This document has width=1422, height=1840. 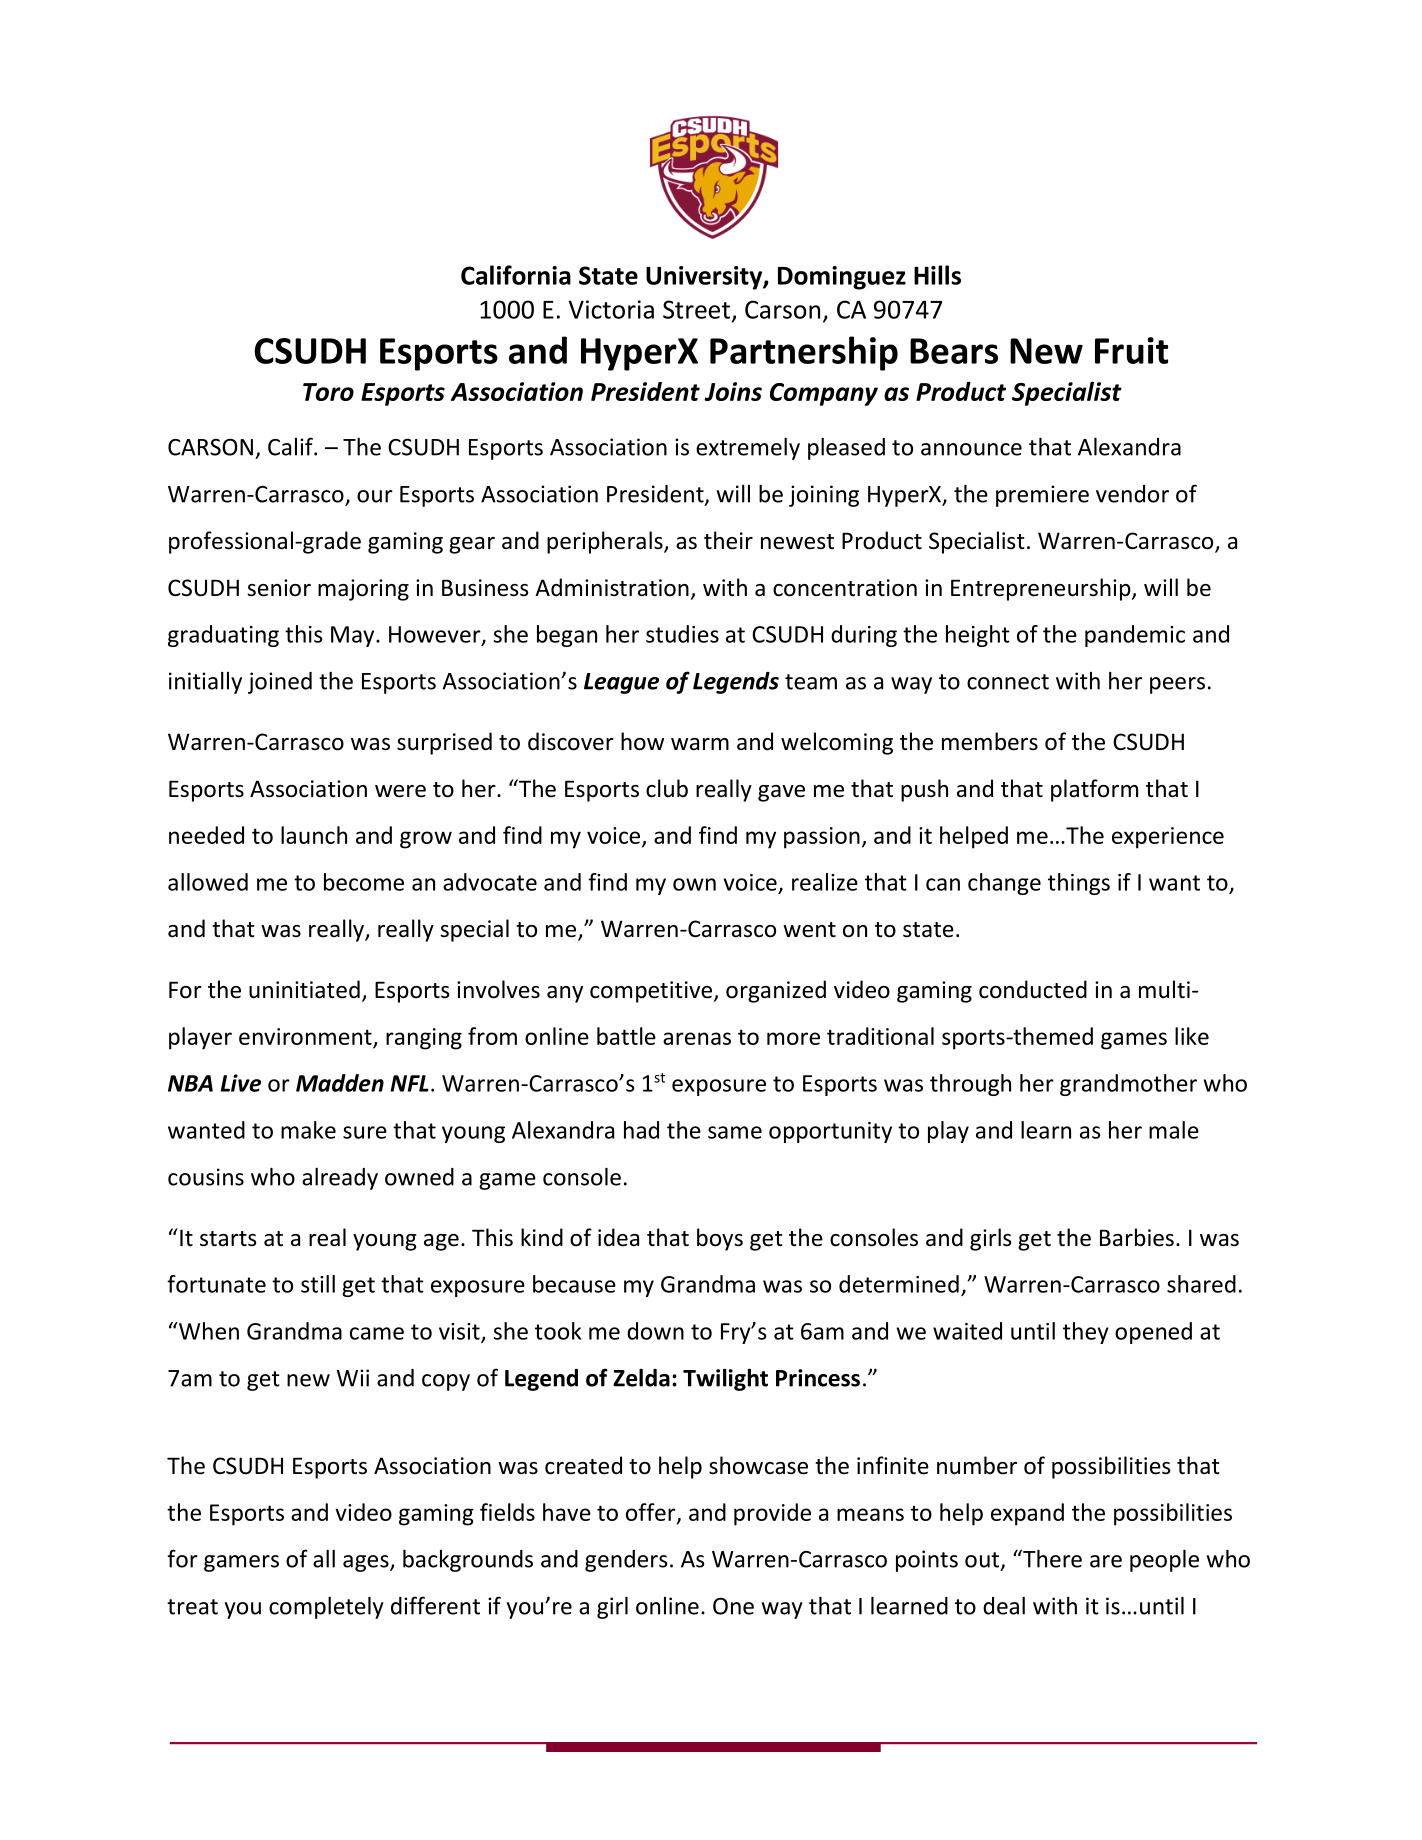 What do you see at coordinates (1094, 790) in the document?
I see `platform` at bounding box center [1094, 790].
